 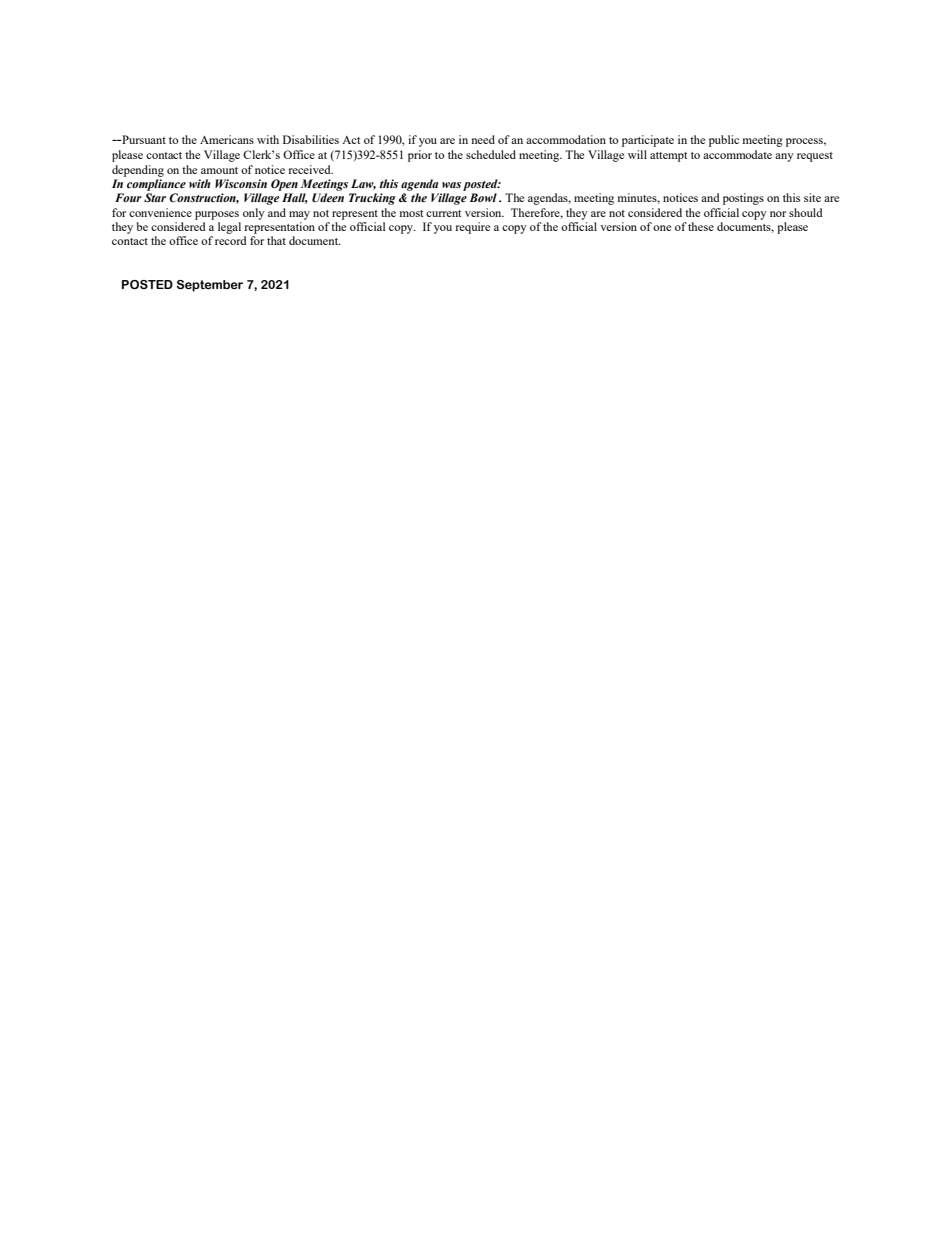 What do you see at coordinates (155, 197) in the document?
I see `Star` at bounding box center [155, 197].
